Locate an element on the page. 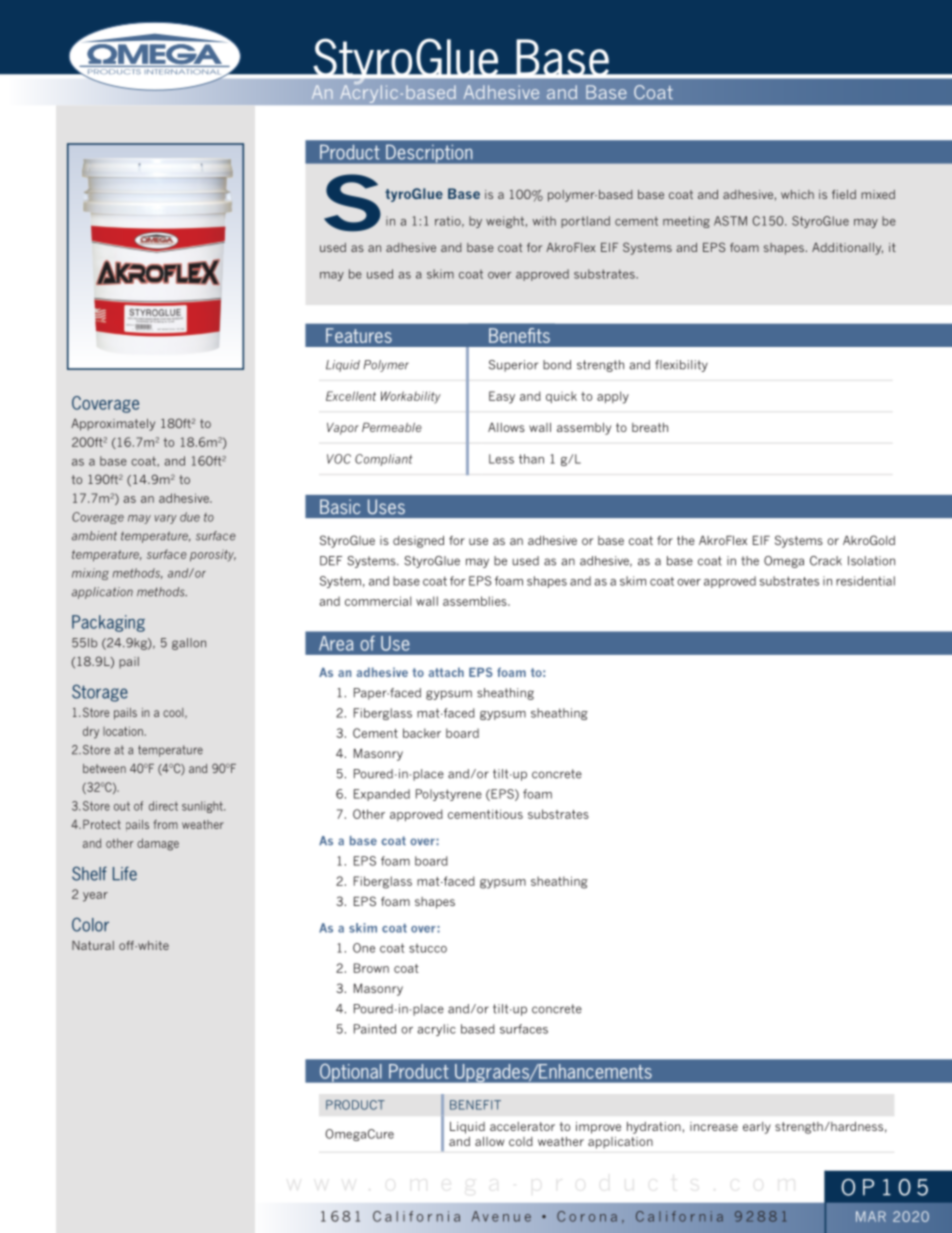 The width and height of the image is (952, 1233). weight is located at coordinates (505, 222).
